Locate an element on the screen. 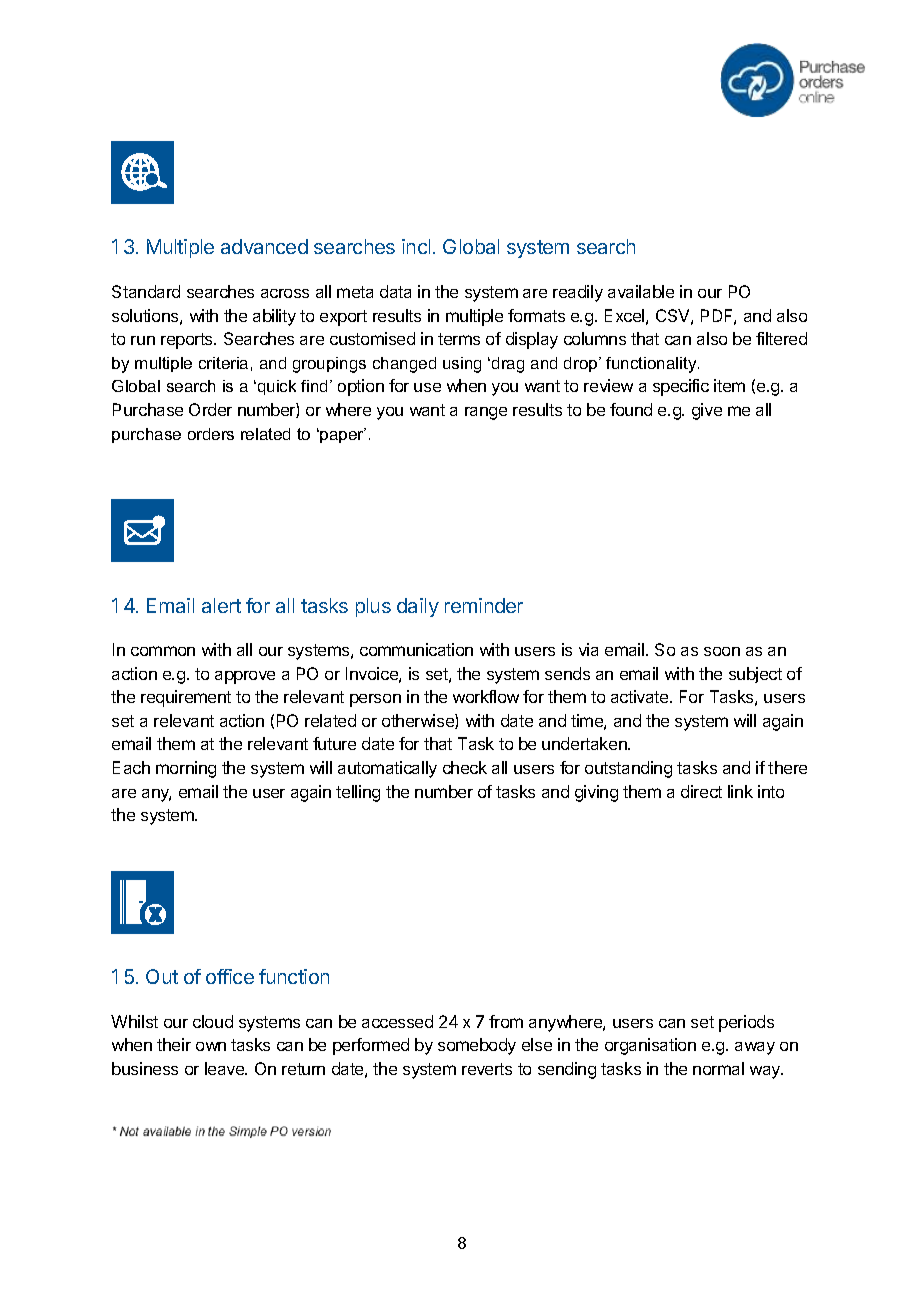  somebody is located at coordinates (477, 1046).
